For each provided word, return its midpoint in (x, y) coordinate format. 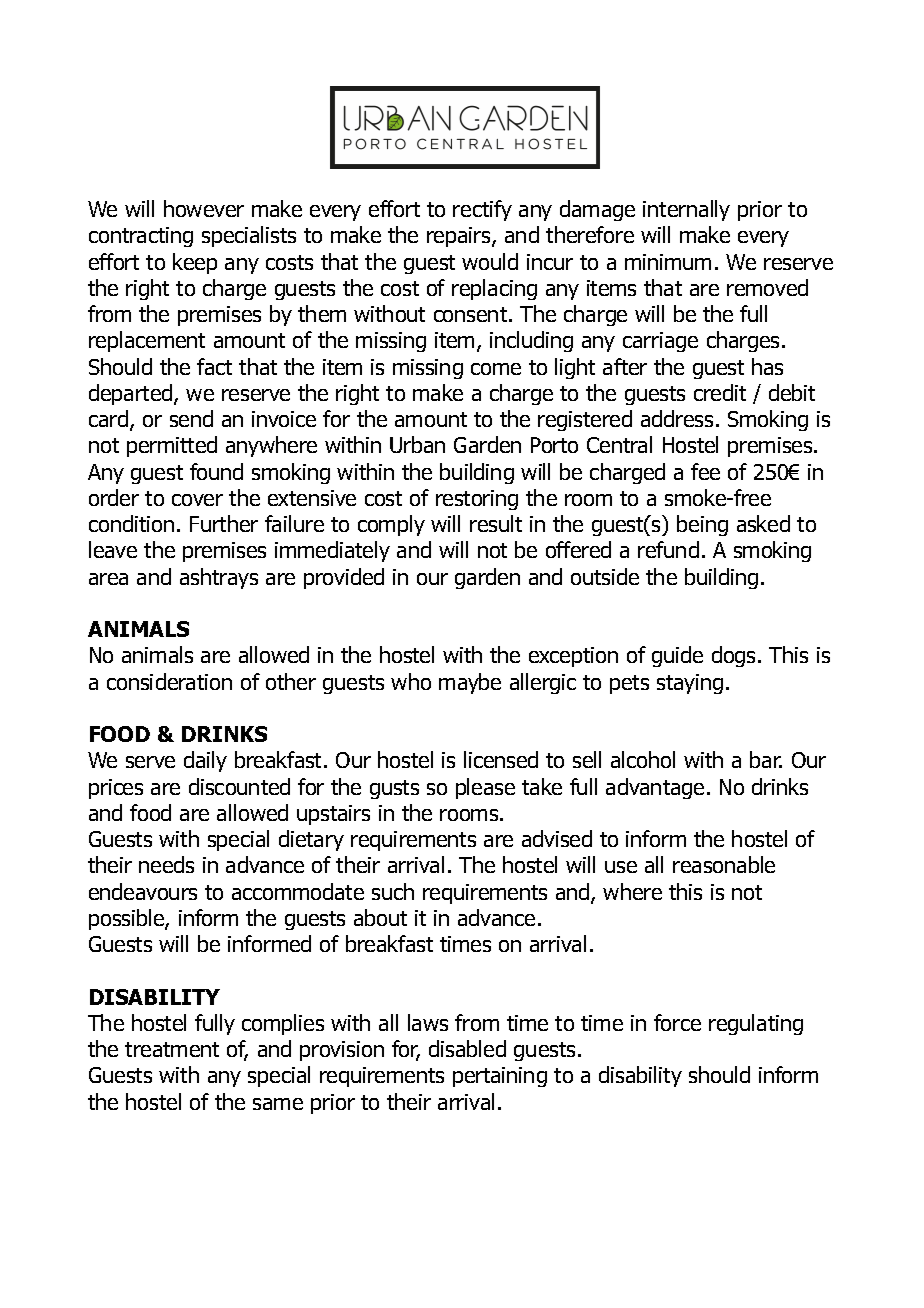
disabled (467, 1048)
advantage (655, 788)
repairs (460, 237)
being (702, 525)
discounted (239, 786)
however (204, 208)
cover (197, 500)
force (677, 1022)
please (485, 788)
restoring (477, 500)
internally (686, 210)
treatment (172, 1049)
